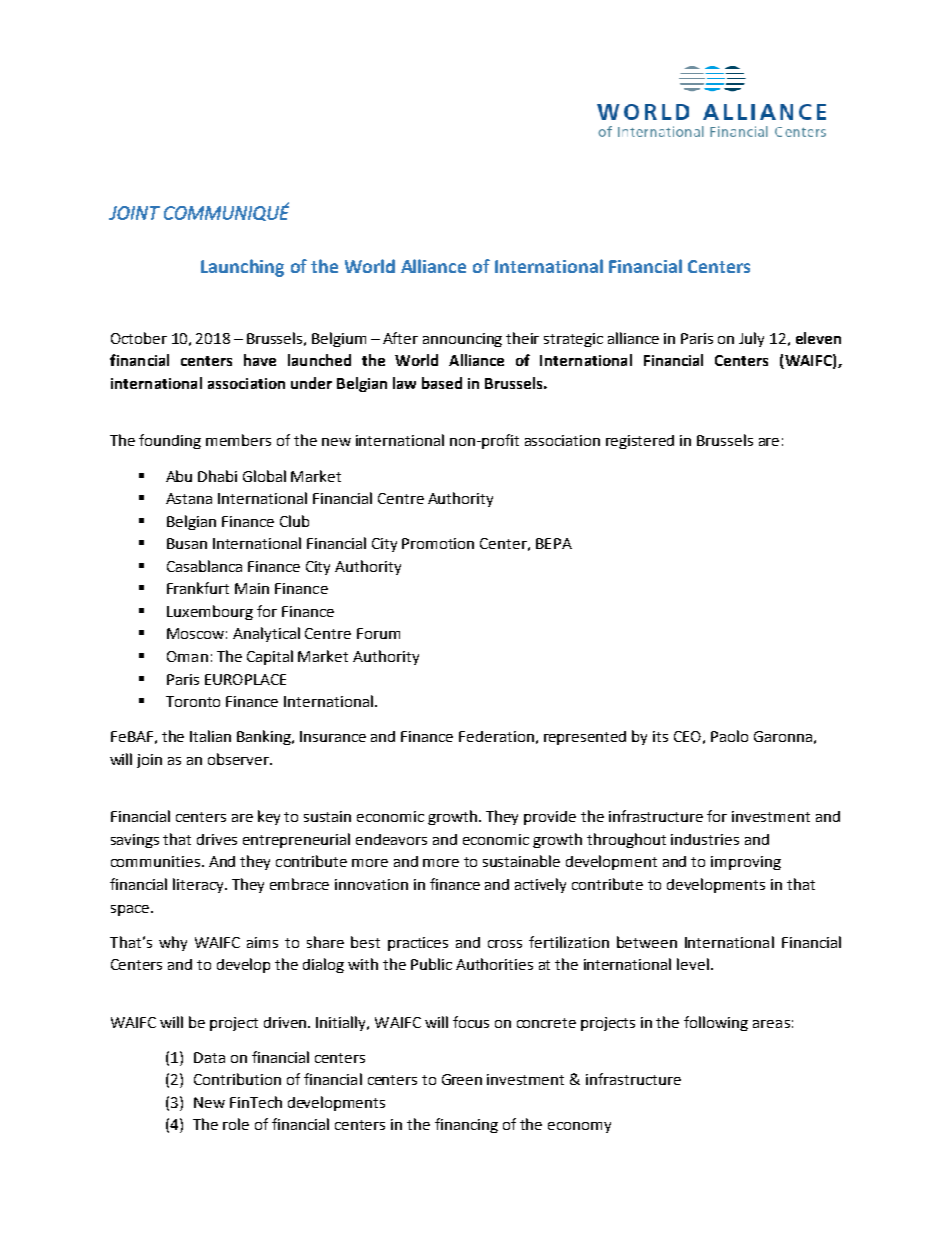 The height and width of the screenshot is (1233, 952). Describe the element at coordinates (751, 339) in the screenshot. I see `July` at that location.
